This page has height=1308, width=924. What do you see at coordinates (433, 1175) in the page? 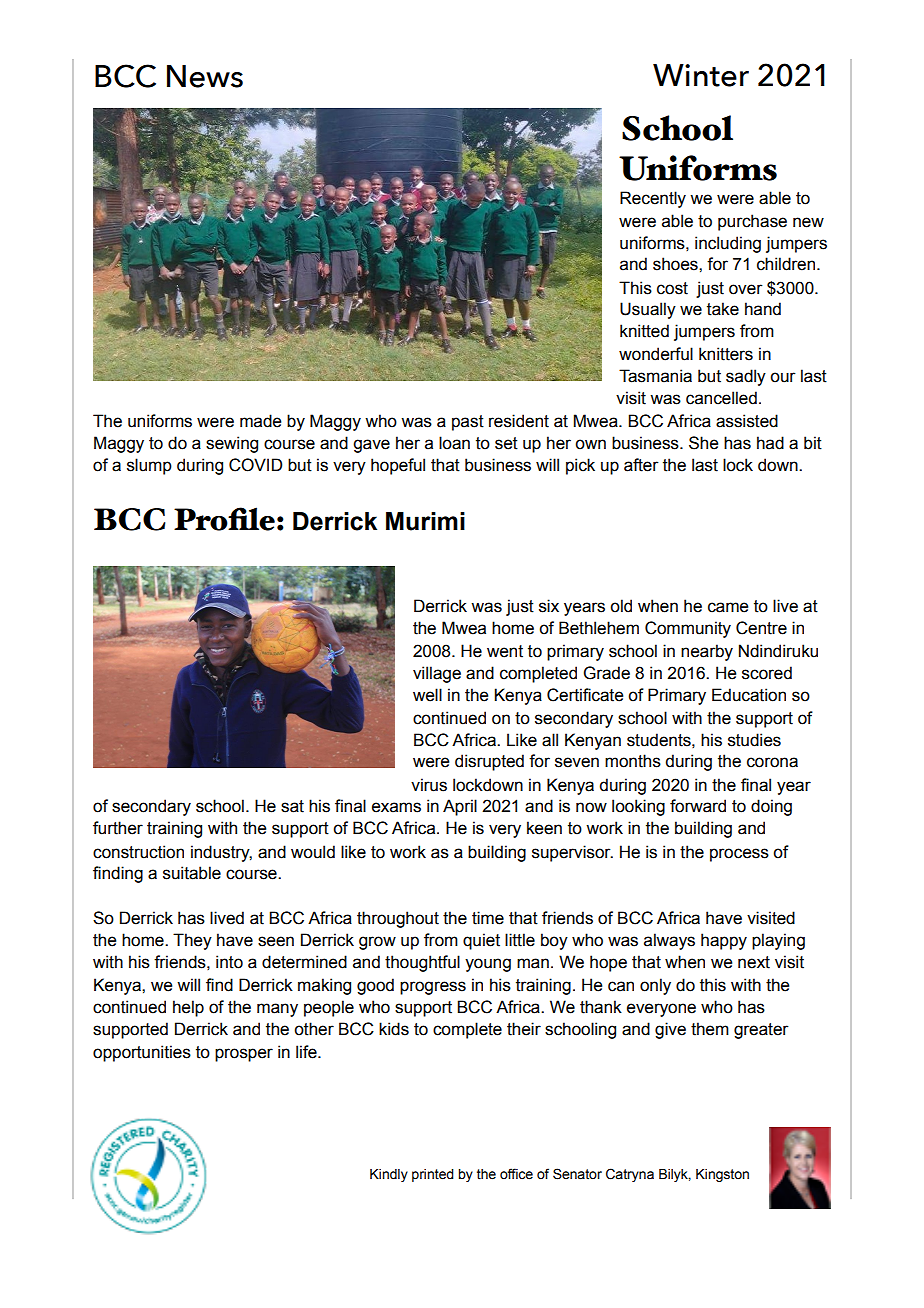
I see `printed` at bounding box center [433, 1175].
